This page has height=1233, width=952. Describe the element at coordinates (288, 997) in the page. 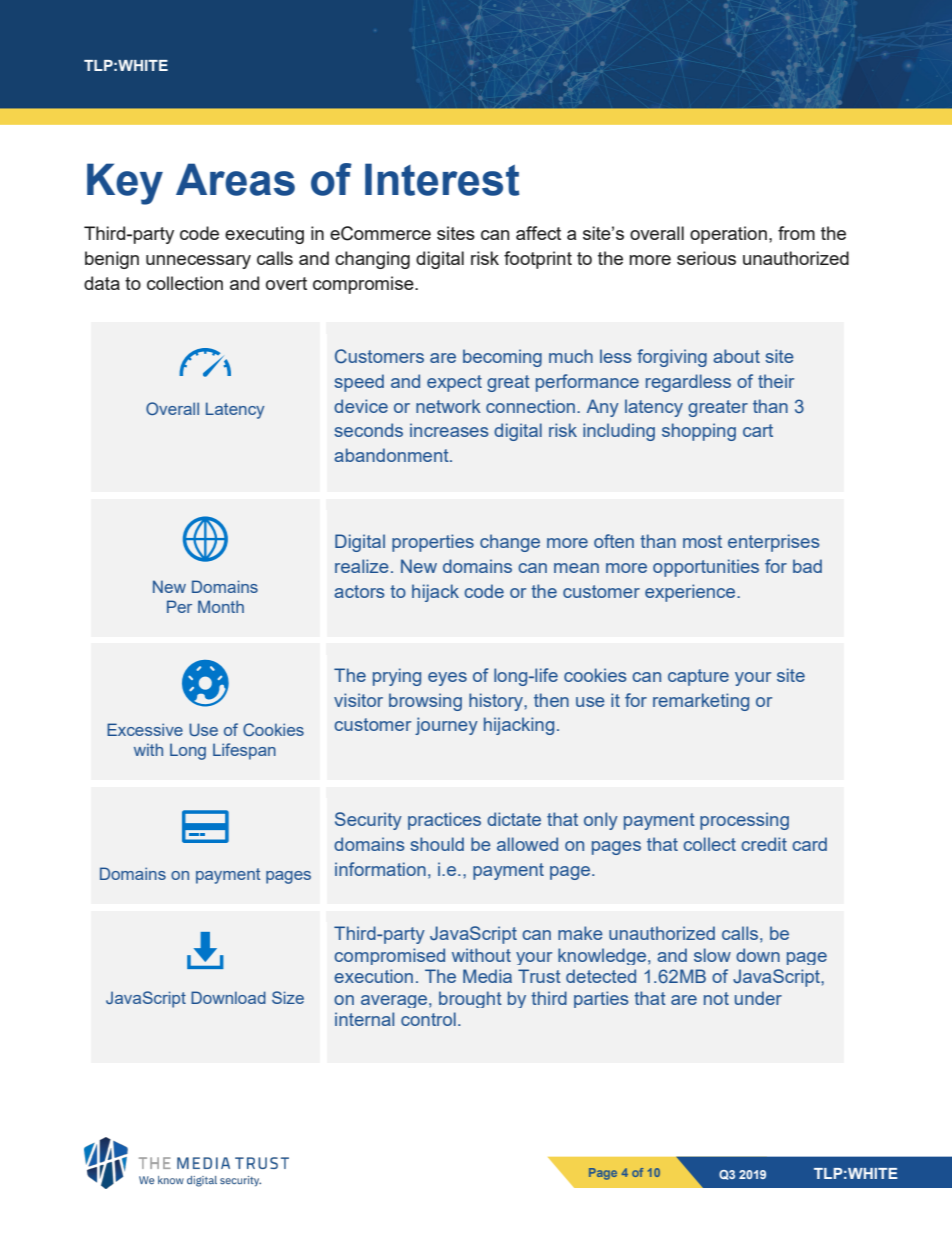

I see `Size` at that location.
